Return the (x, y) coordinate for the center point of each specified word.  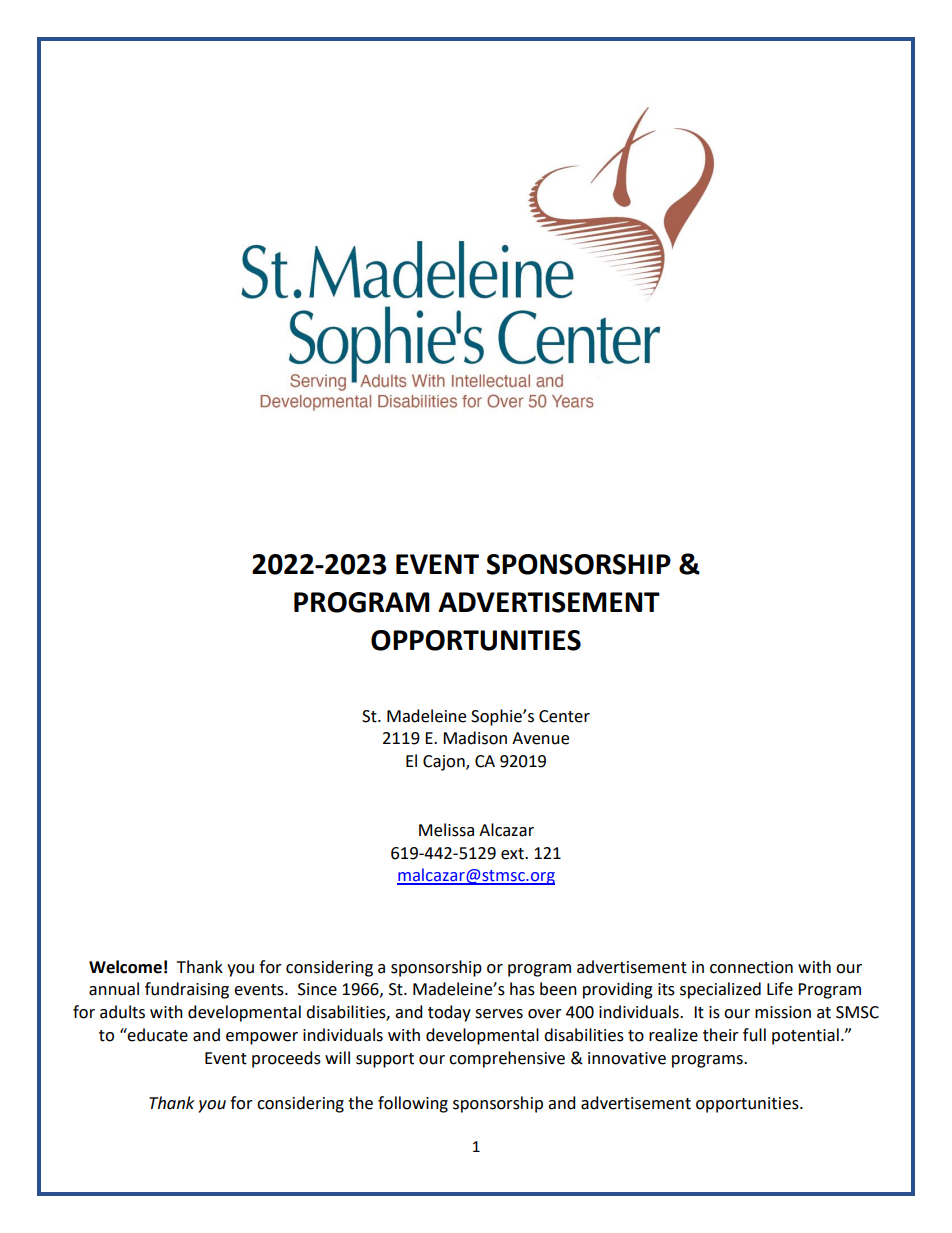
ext (513, 854)
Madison (475, 738)
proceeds (286, 1059)
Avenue (540, 738)
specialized (720, 990)
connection (751, 967)
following (413, 1104)
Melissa (446, 830)
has (522, 989)
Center (564, 716)
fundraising (187, 990)
